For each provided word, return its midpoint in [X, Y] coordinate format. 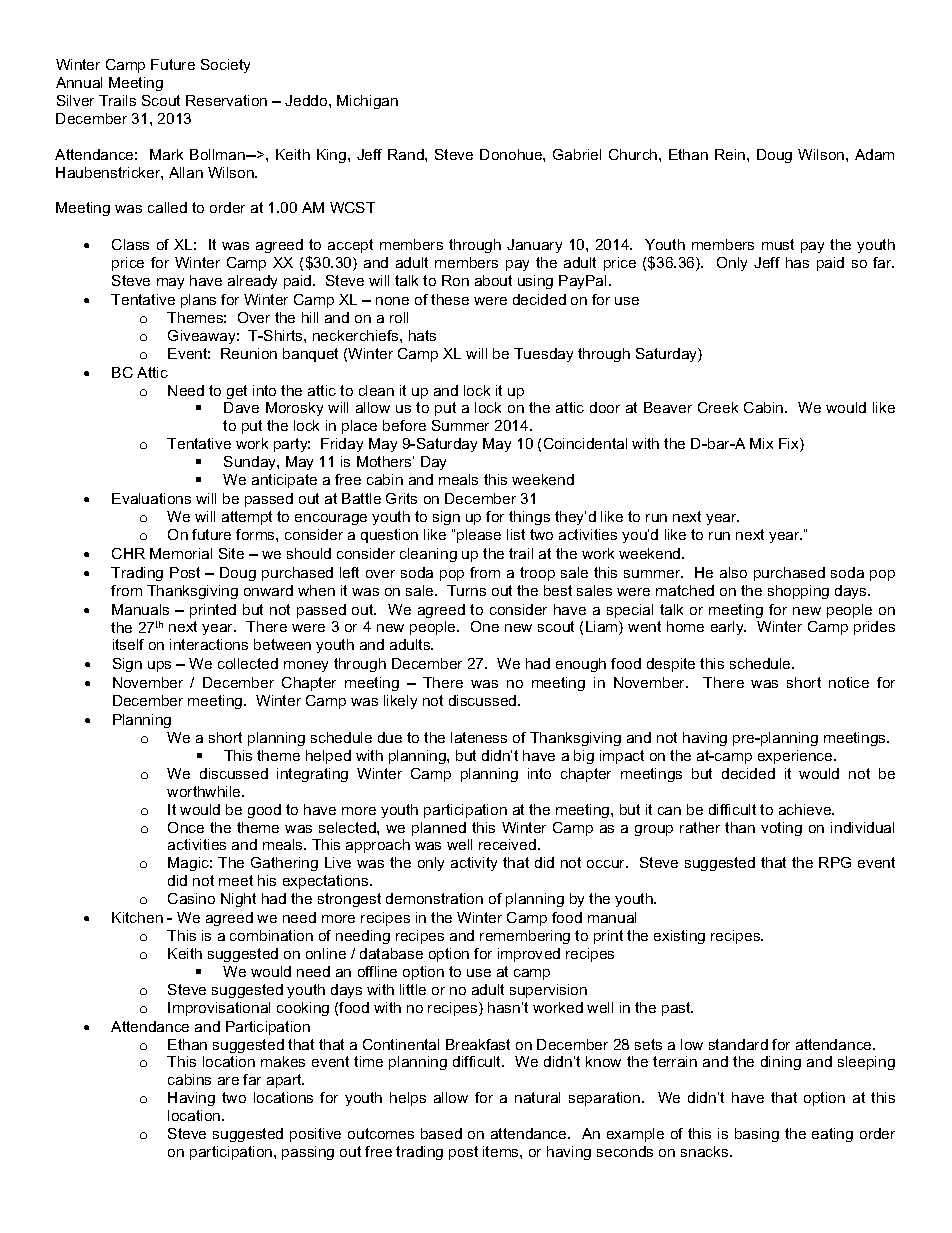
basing [757, 1135]
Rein [731, 154]
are [228, 1081]
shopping [798, 592]
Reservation [226, 100]
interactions [209, 644]
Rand [407, 154]
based [441, 1133]
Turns [466, 590]
